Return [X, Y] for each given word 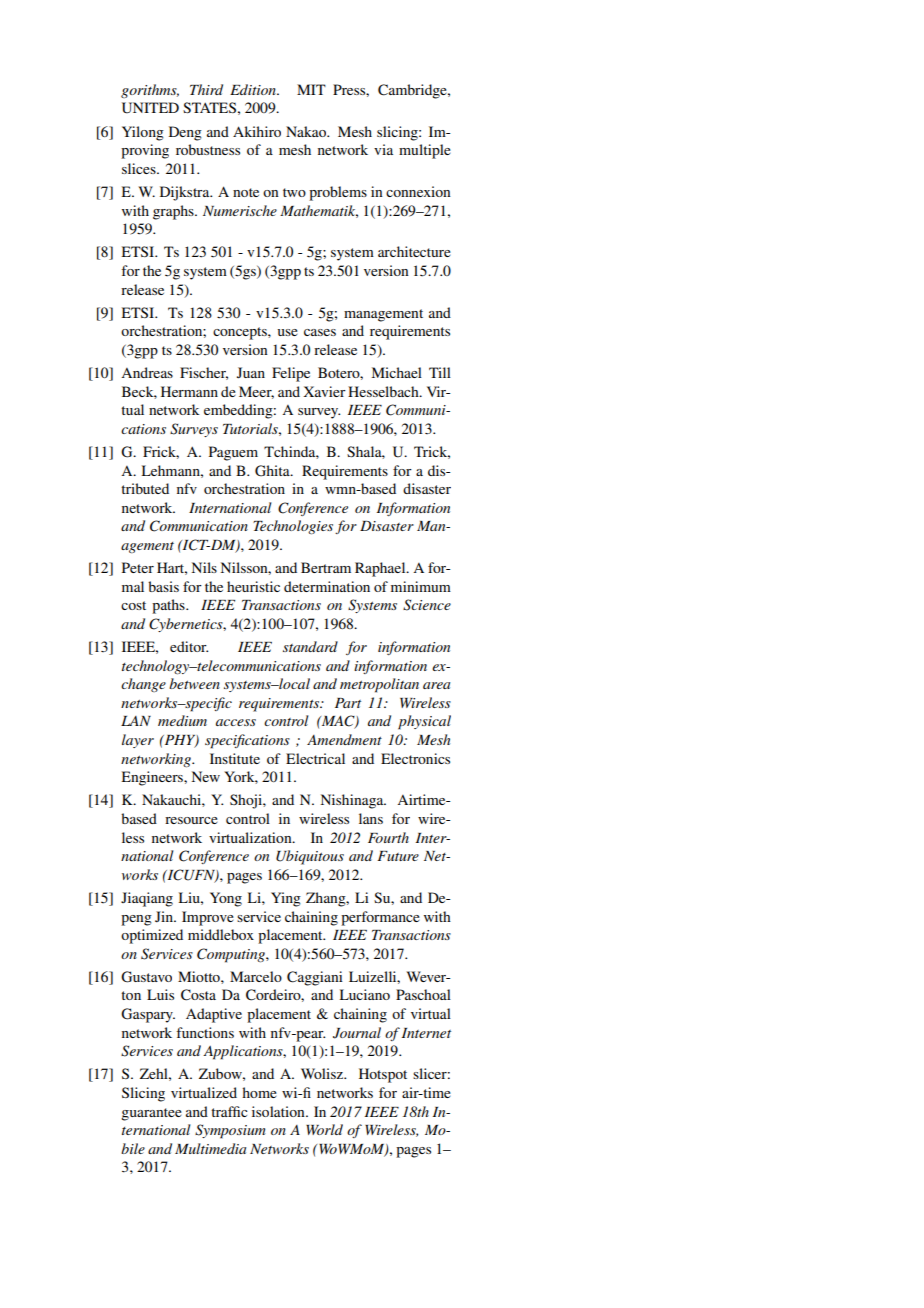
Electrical [315, 758]
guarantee [151, 1114]
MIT [311, 89]
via [383, 149]
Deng [185, 133]
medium [182, 720]
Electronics [415, 758]
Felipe [291, 374]
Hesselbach [384, 391]
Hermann [189, 391]
